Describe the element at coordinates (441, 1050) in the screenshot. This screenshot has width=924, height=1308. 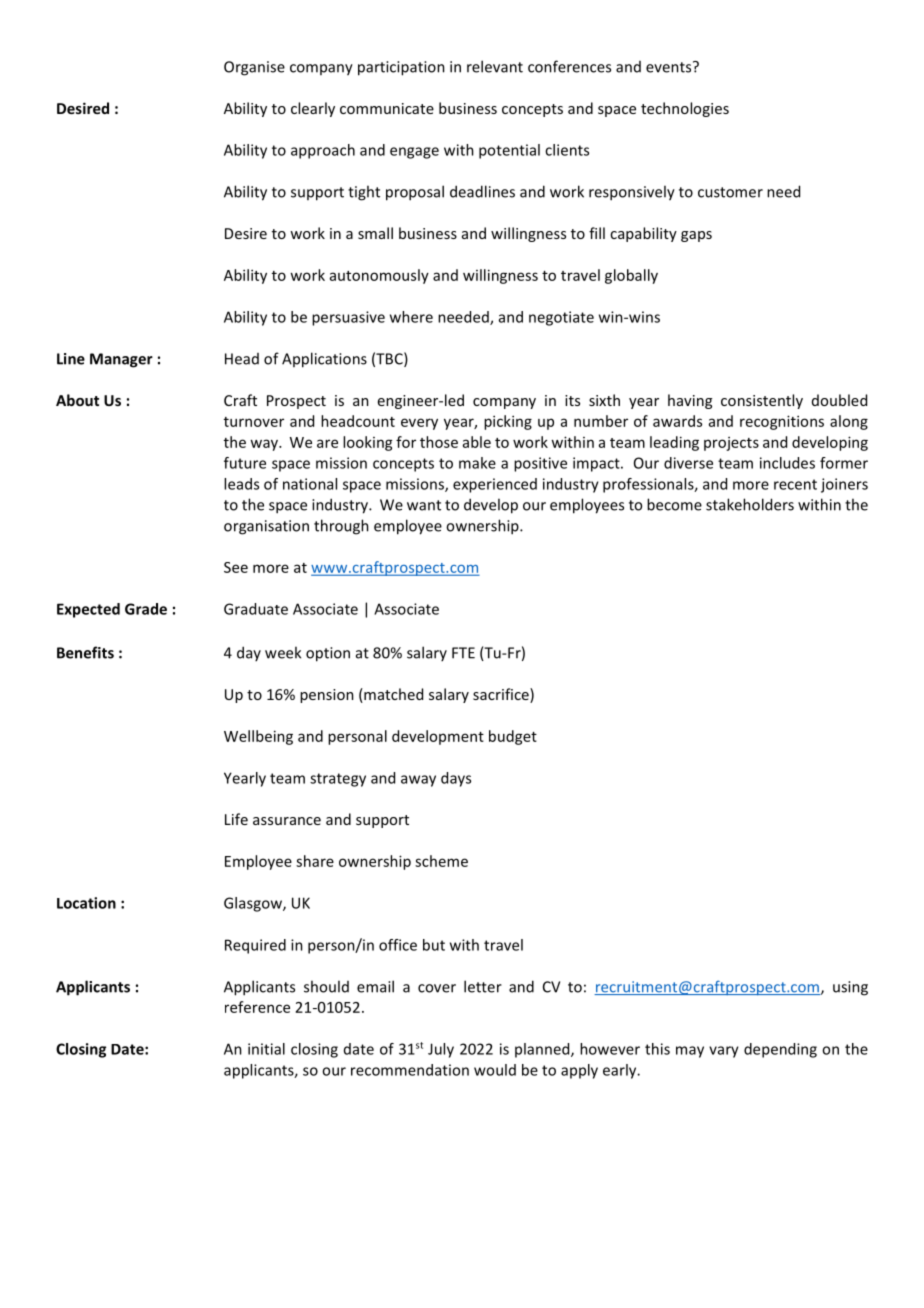
I see `July` at that location.
